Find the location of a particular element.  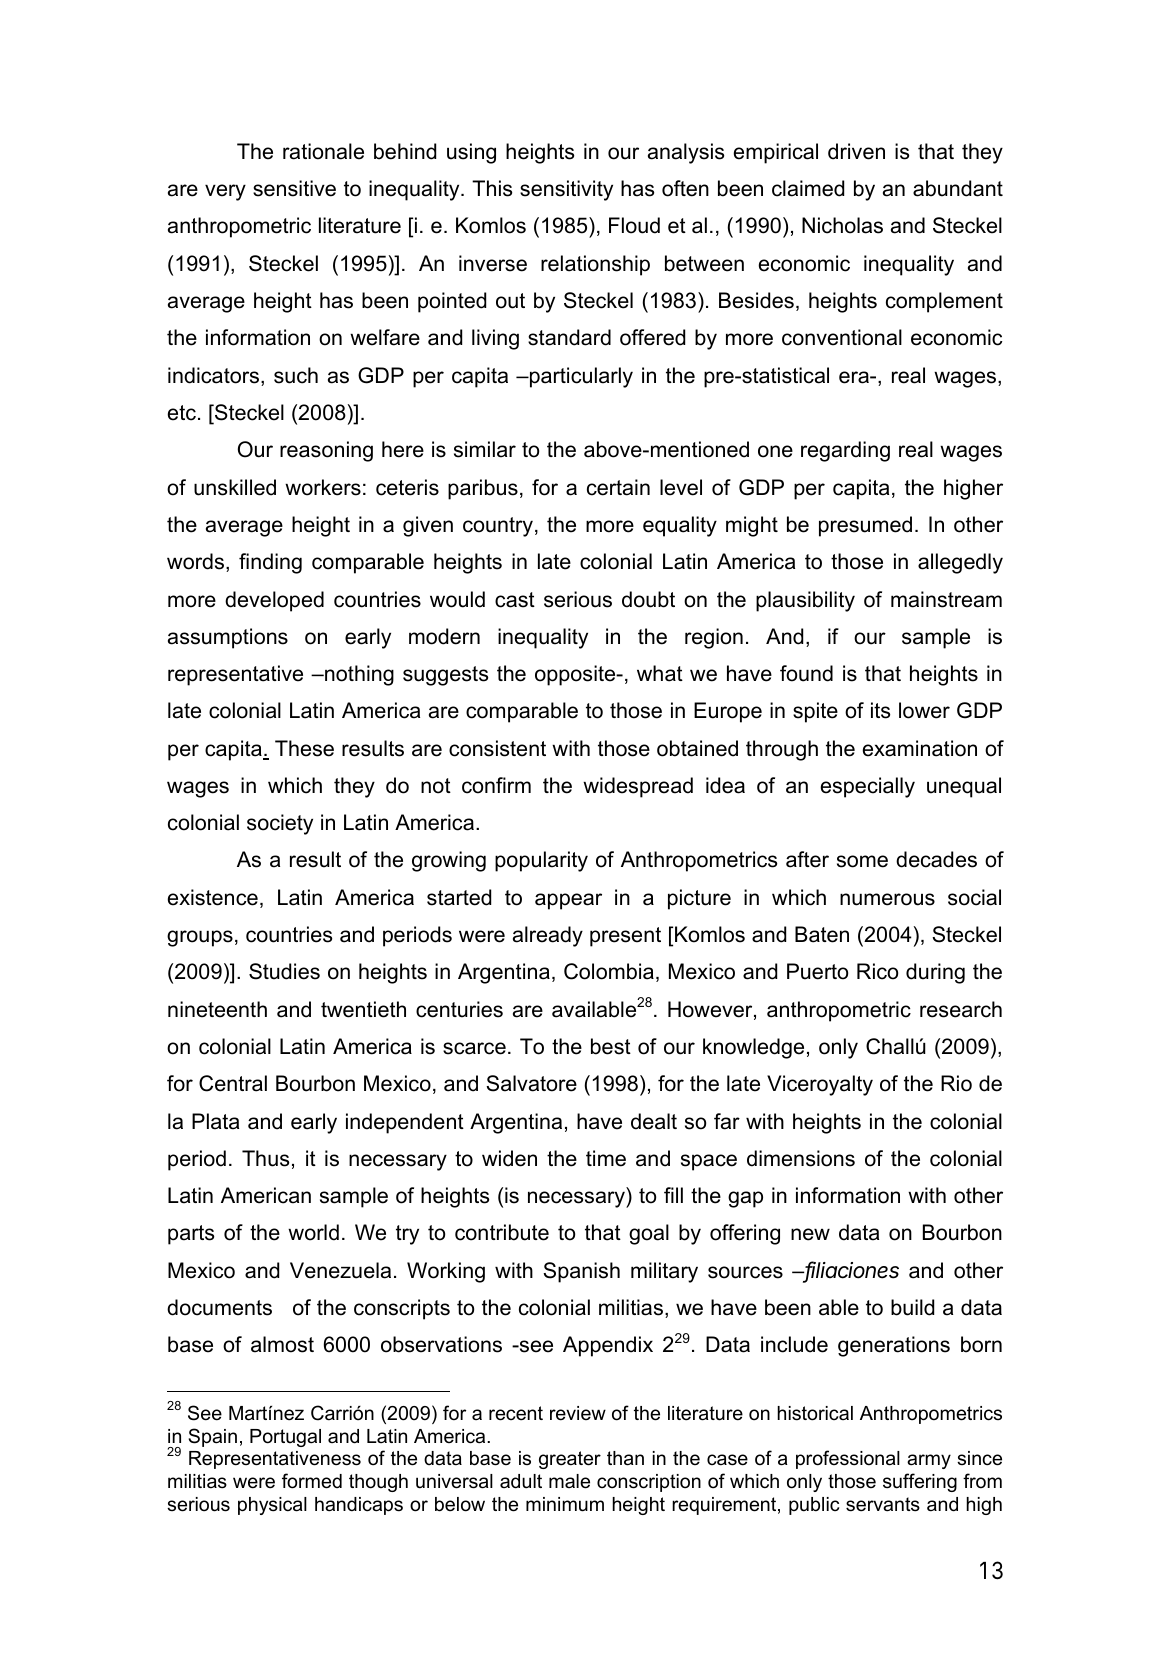

Portugal is located at coordinates (285, 1438).
